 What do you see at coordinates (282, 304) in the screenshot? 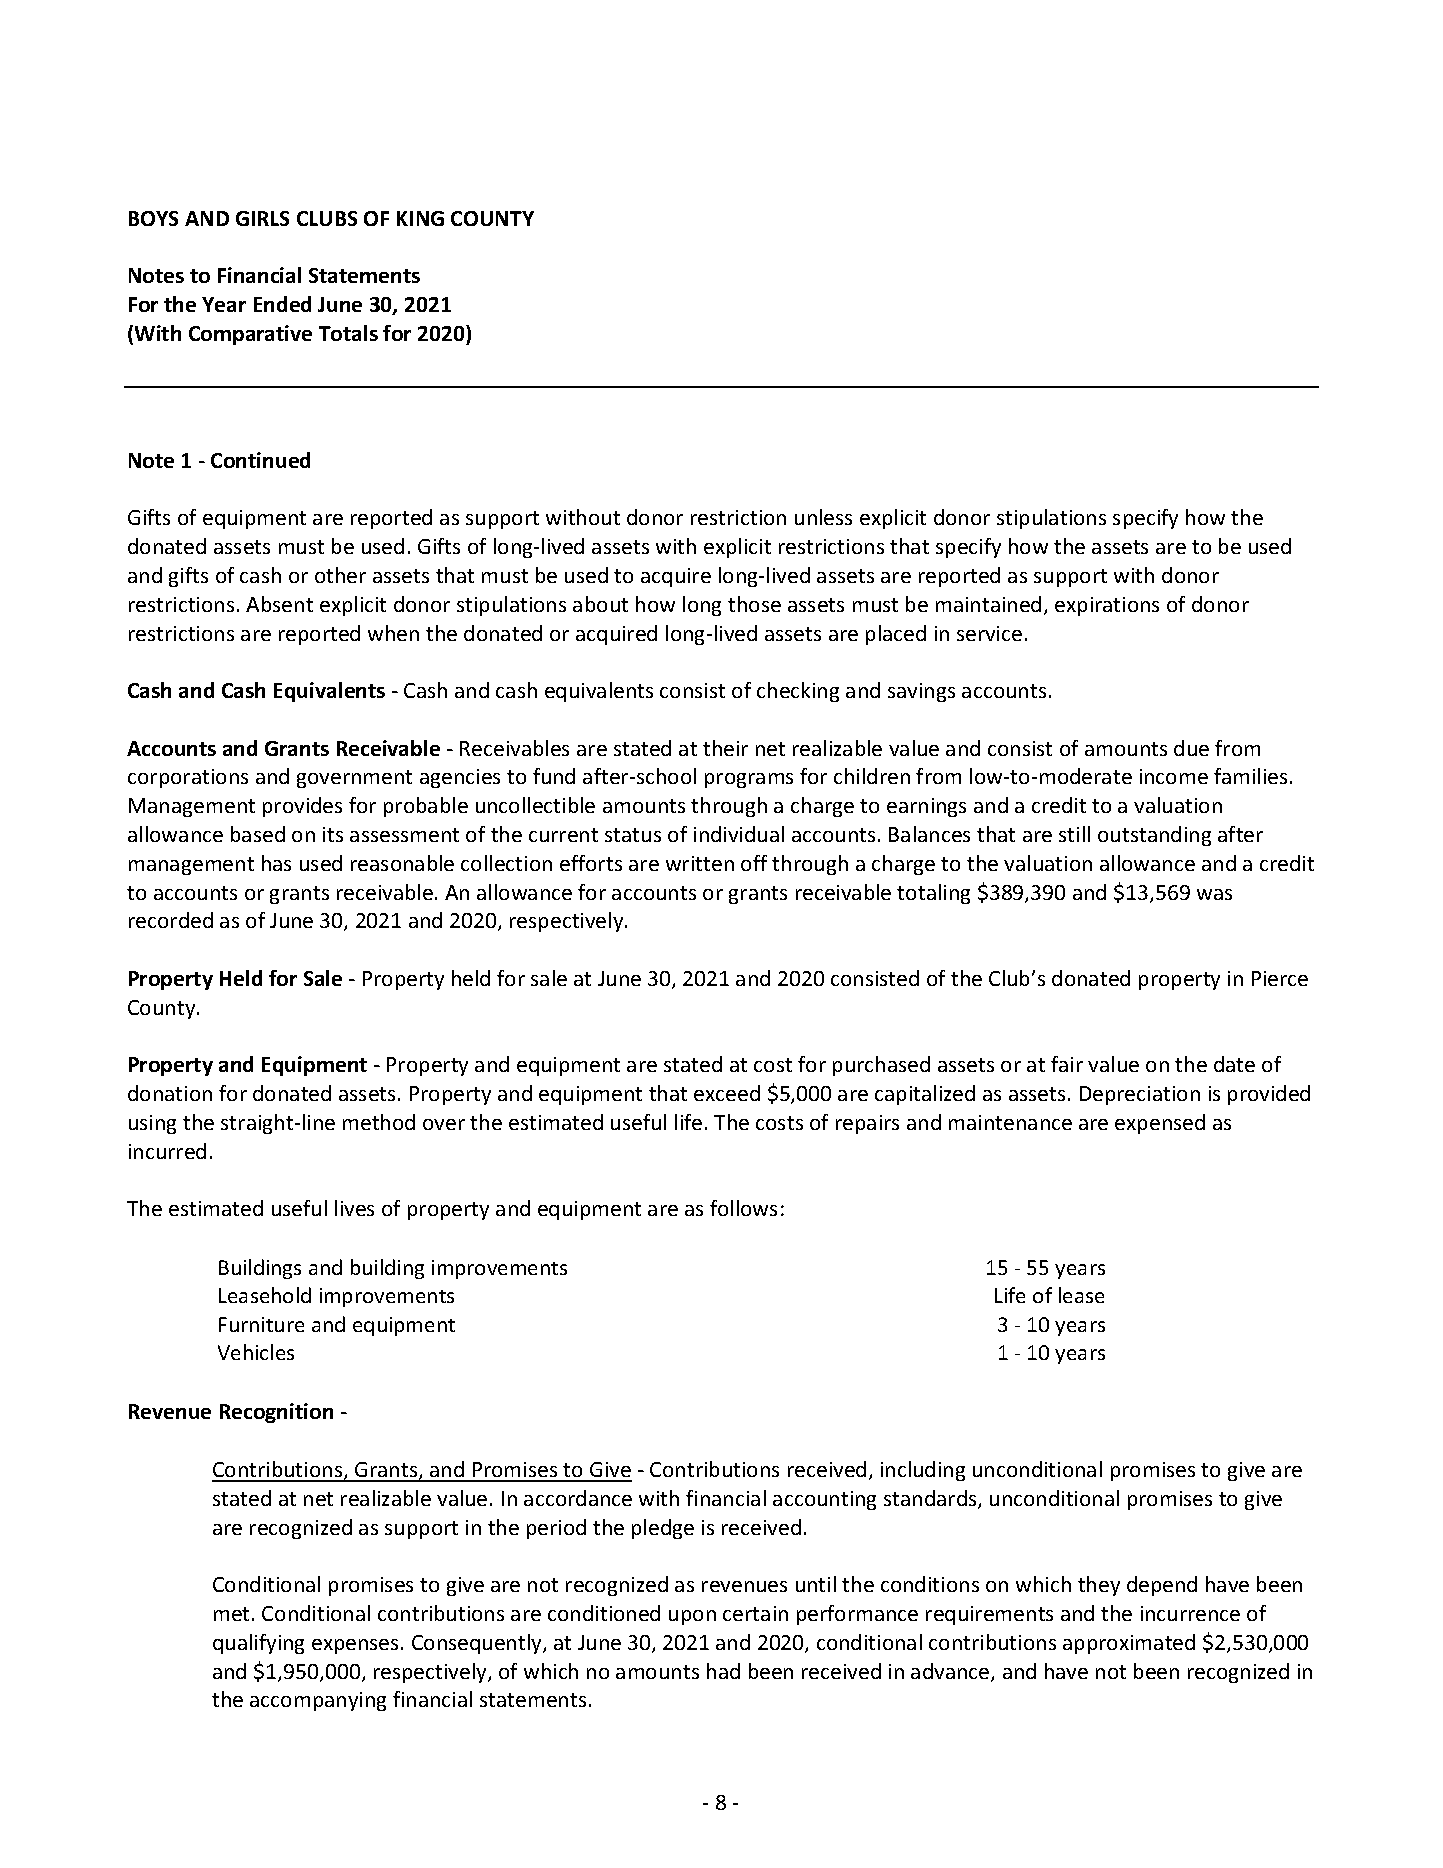
I see `Ended` at bounding box center [282, 304].
